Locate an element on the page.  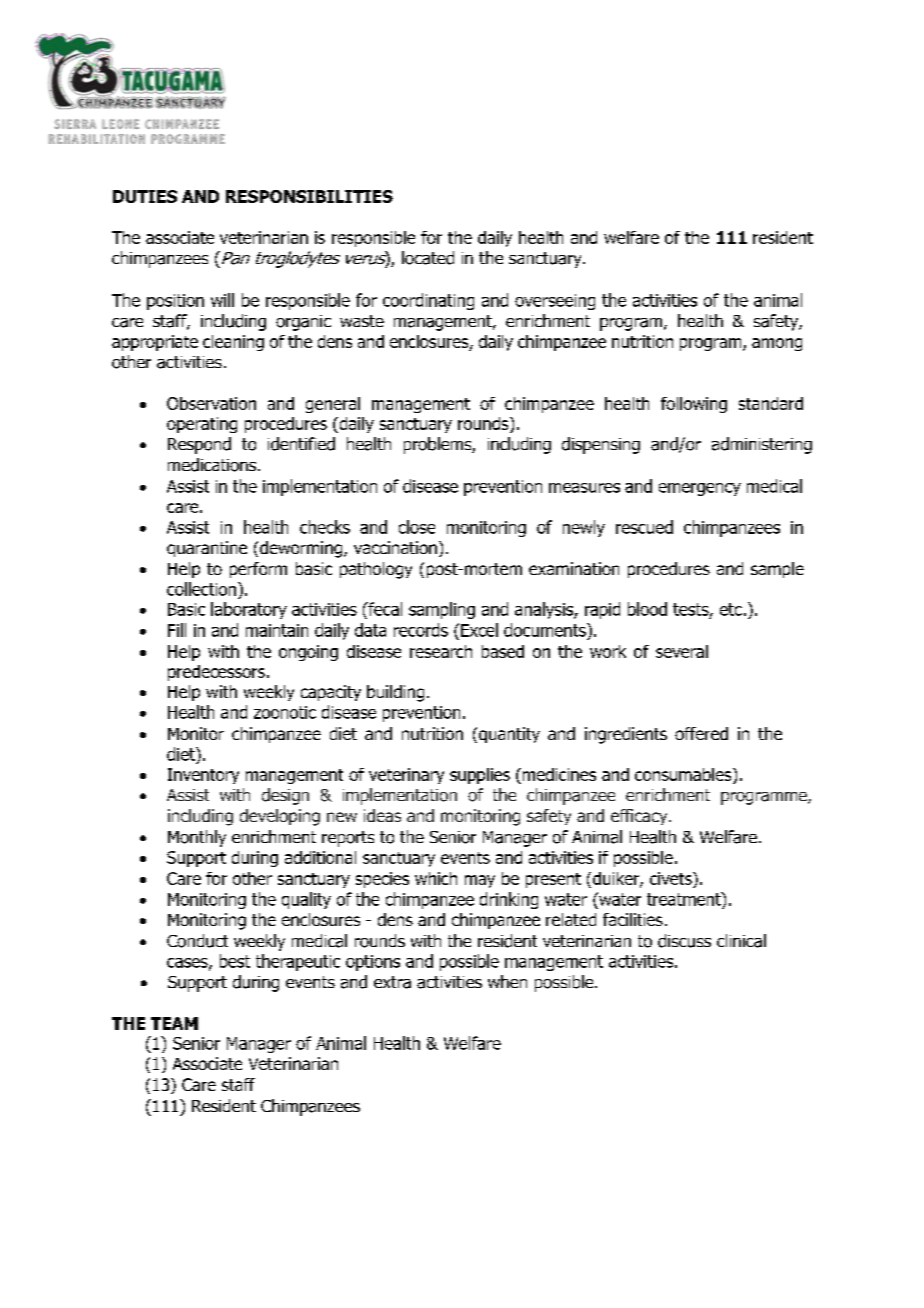
best is located at coordinates (235, 961).
